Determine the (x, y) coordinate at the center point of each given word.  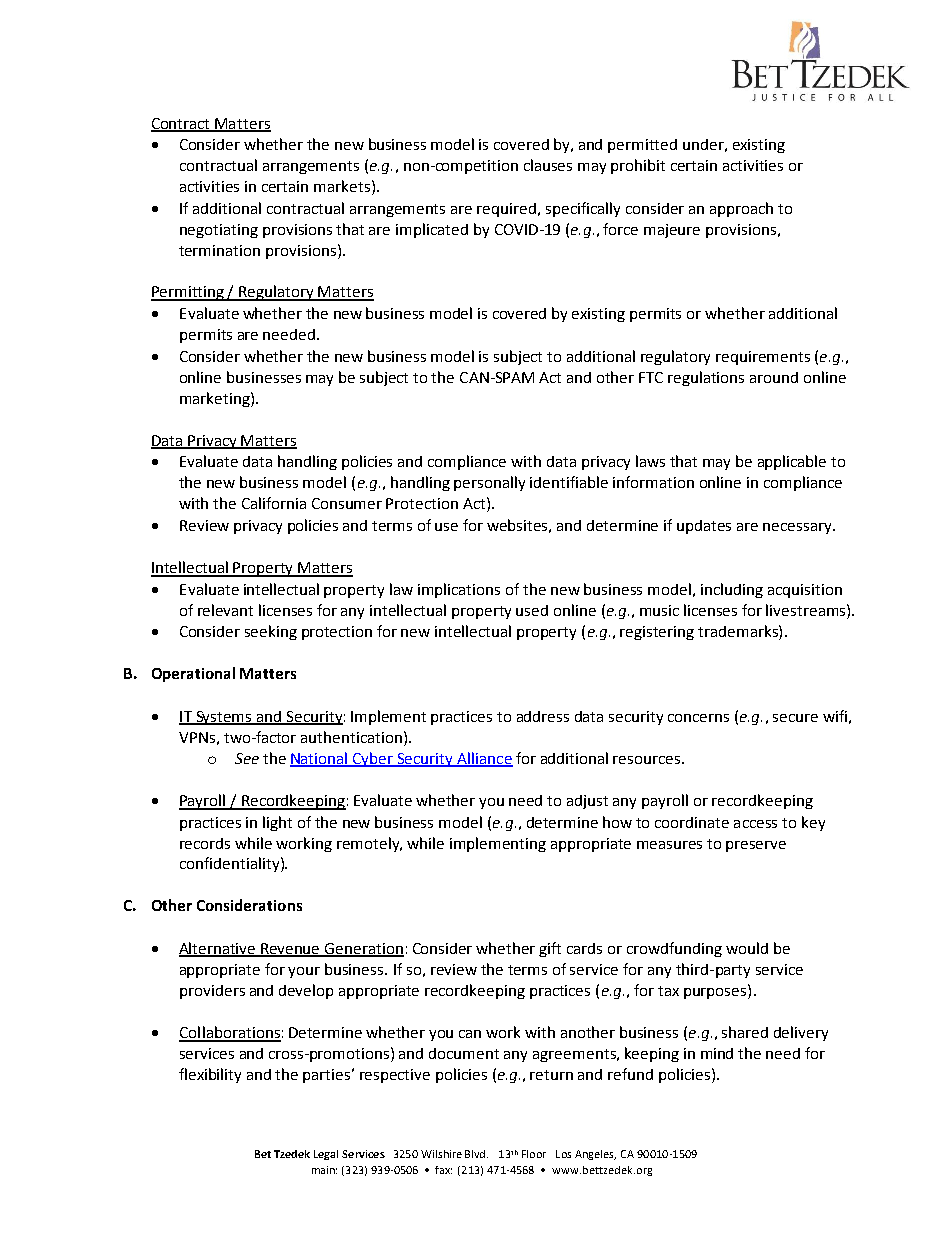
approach (741, 209)
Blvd (476, 1154)
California (274, 503)
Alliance (484, 759)
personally (489, 483)
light (277, 823)
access (755, 824)
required (506, 210)
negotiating (219, 231)
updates (704, 527)
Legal (326, 1155)
